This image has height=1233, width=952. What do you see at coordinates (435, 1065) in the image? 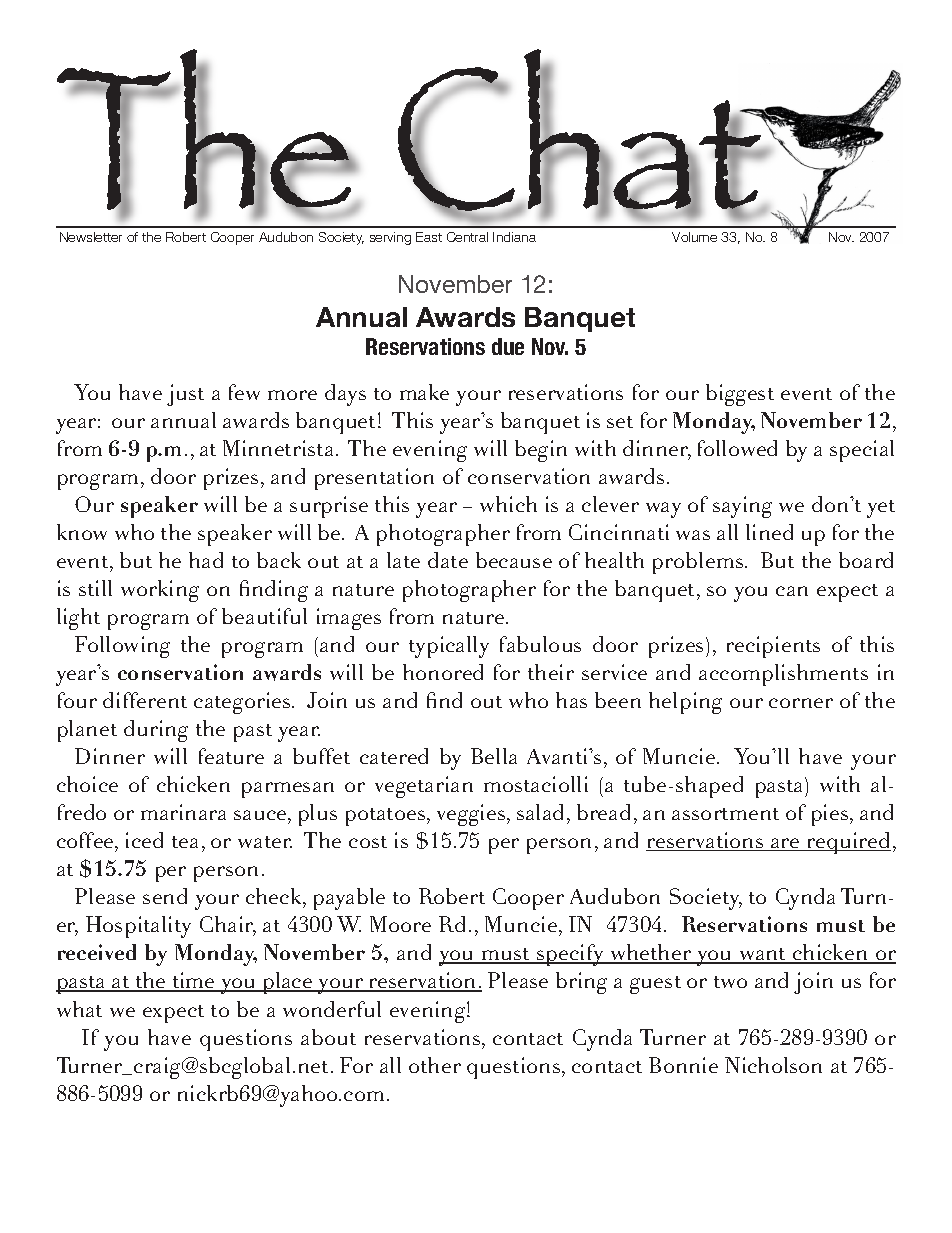
I see `other` at bounding box center [435, 1065].
